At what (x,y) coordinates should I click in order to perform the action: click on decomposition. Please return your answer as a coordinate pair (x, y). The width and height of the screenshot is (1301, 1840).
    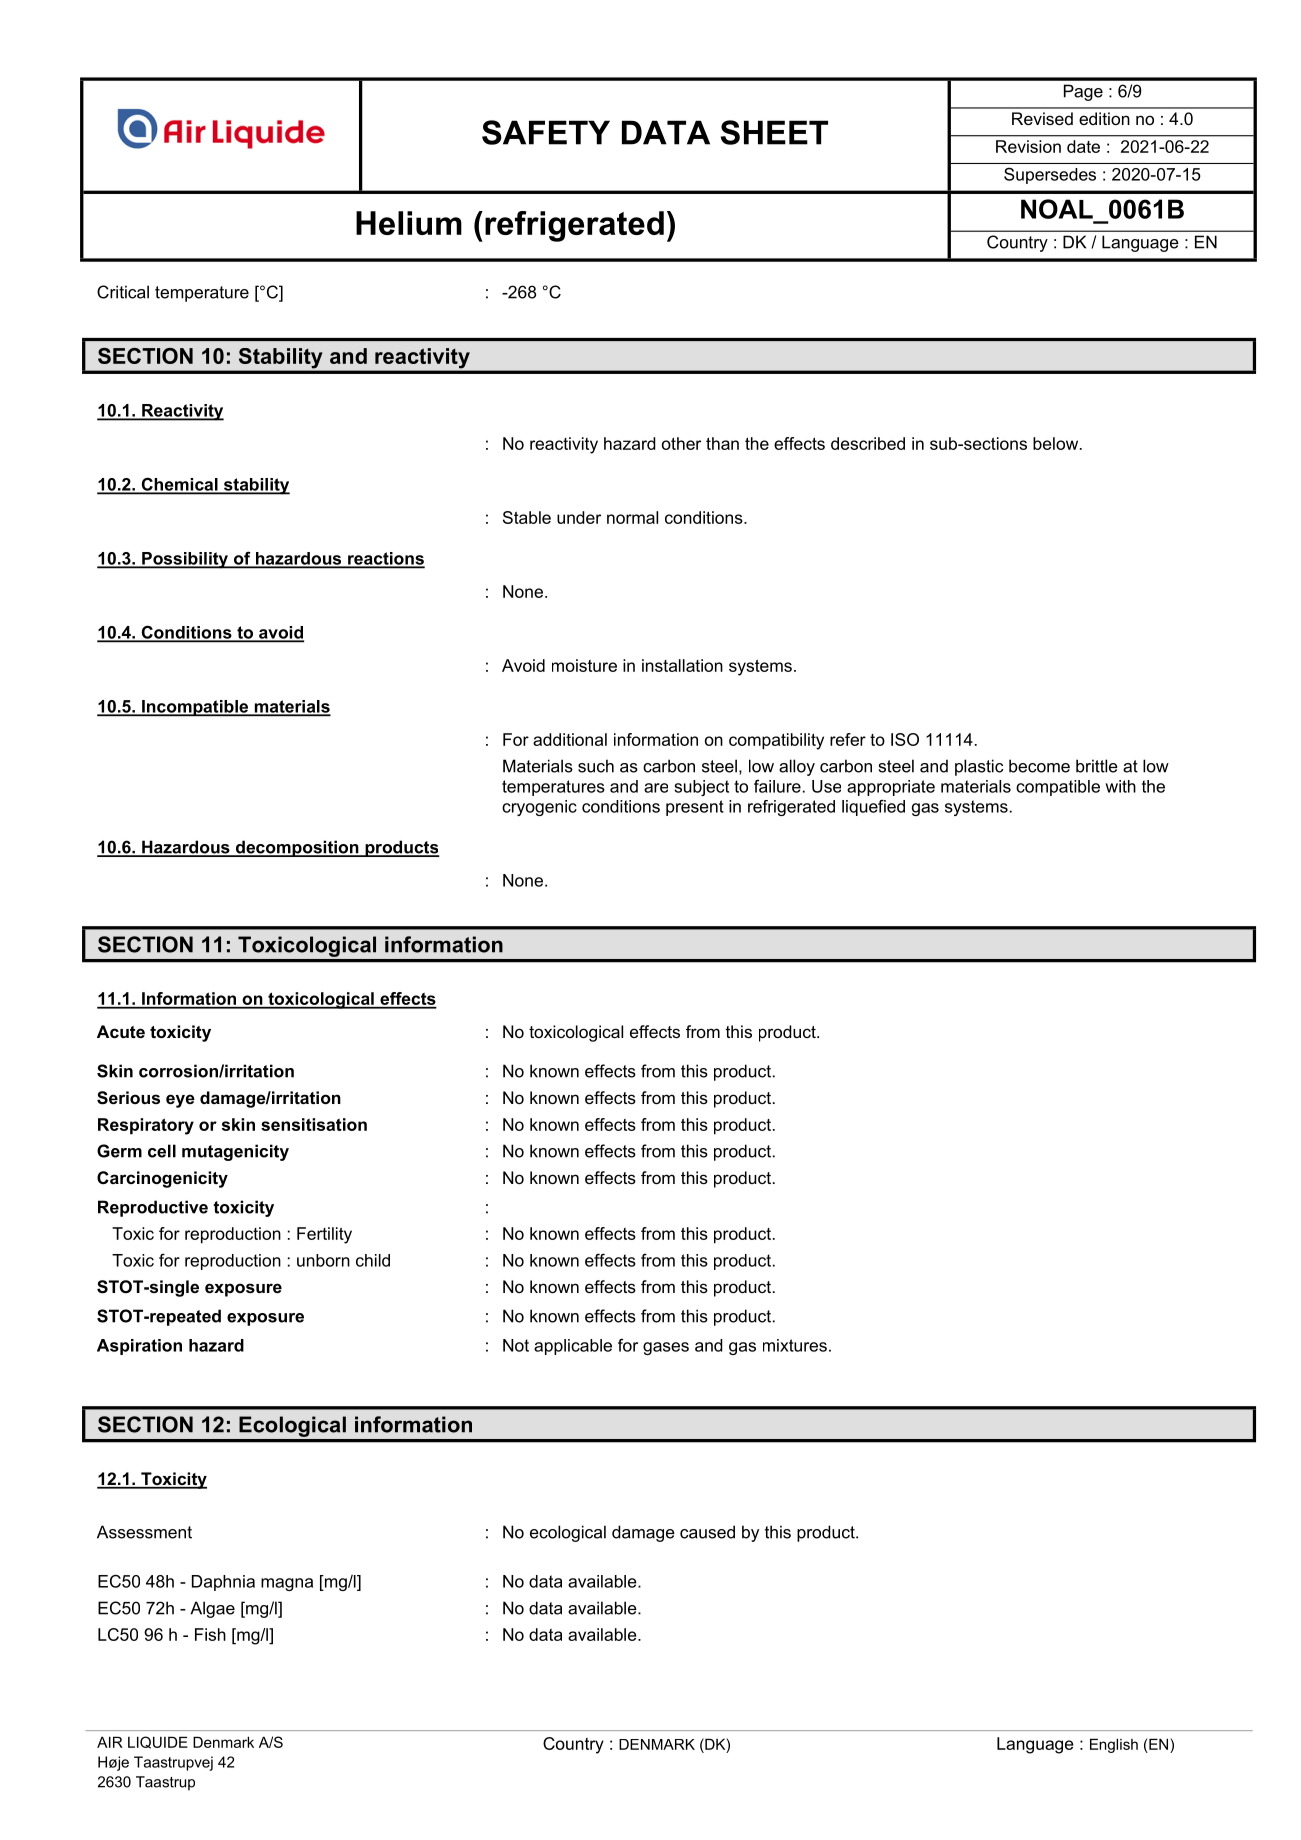
    Looking at the image, I should click on (297, 848).
